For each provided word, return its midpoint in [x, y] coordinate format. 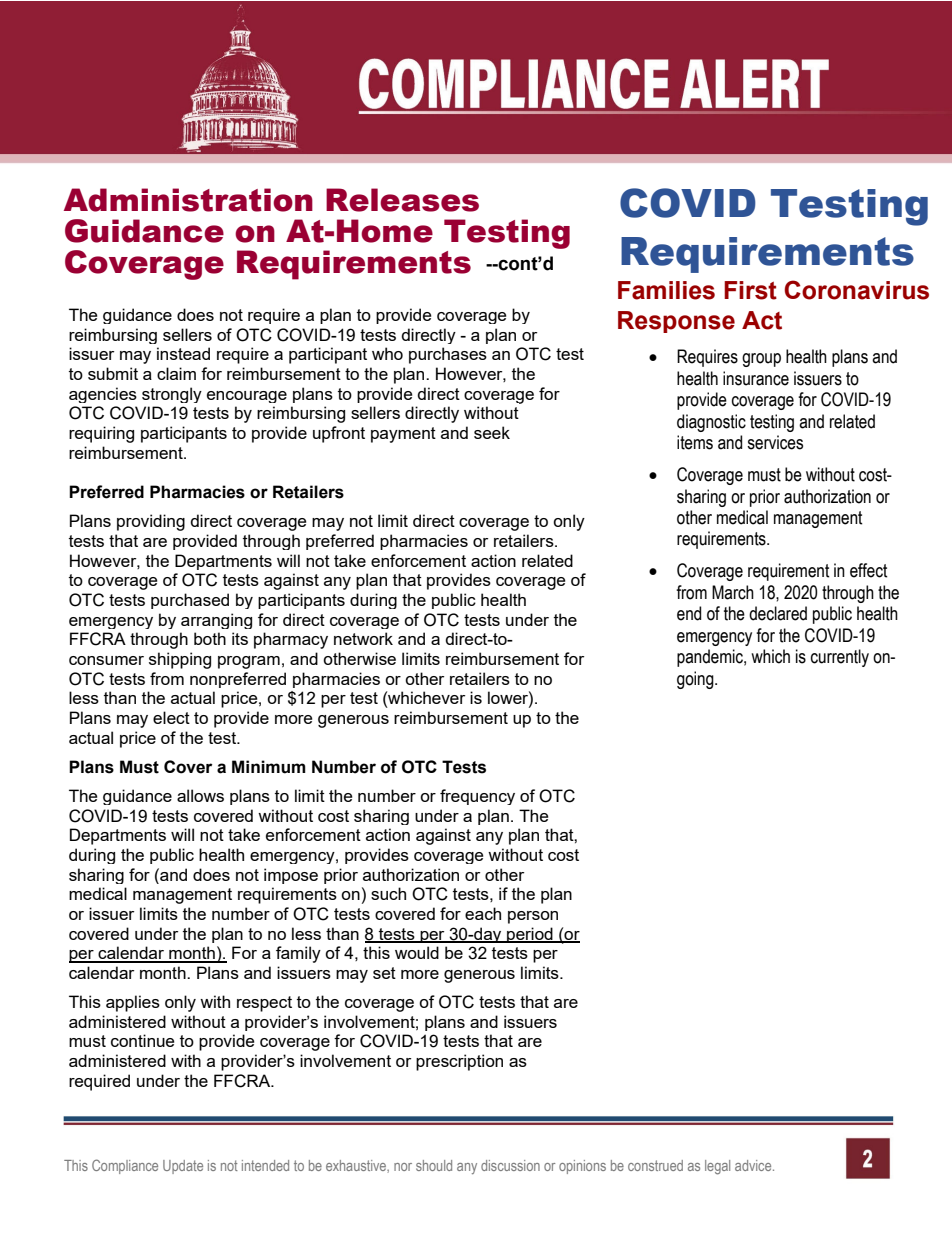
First [750, 290]
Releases [402, 200]
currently [840, 658]
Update [183, 1167]
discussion [510, 1165]
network [363, 638]
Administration [188, 200]
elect [171, 717]
